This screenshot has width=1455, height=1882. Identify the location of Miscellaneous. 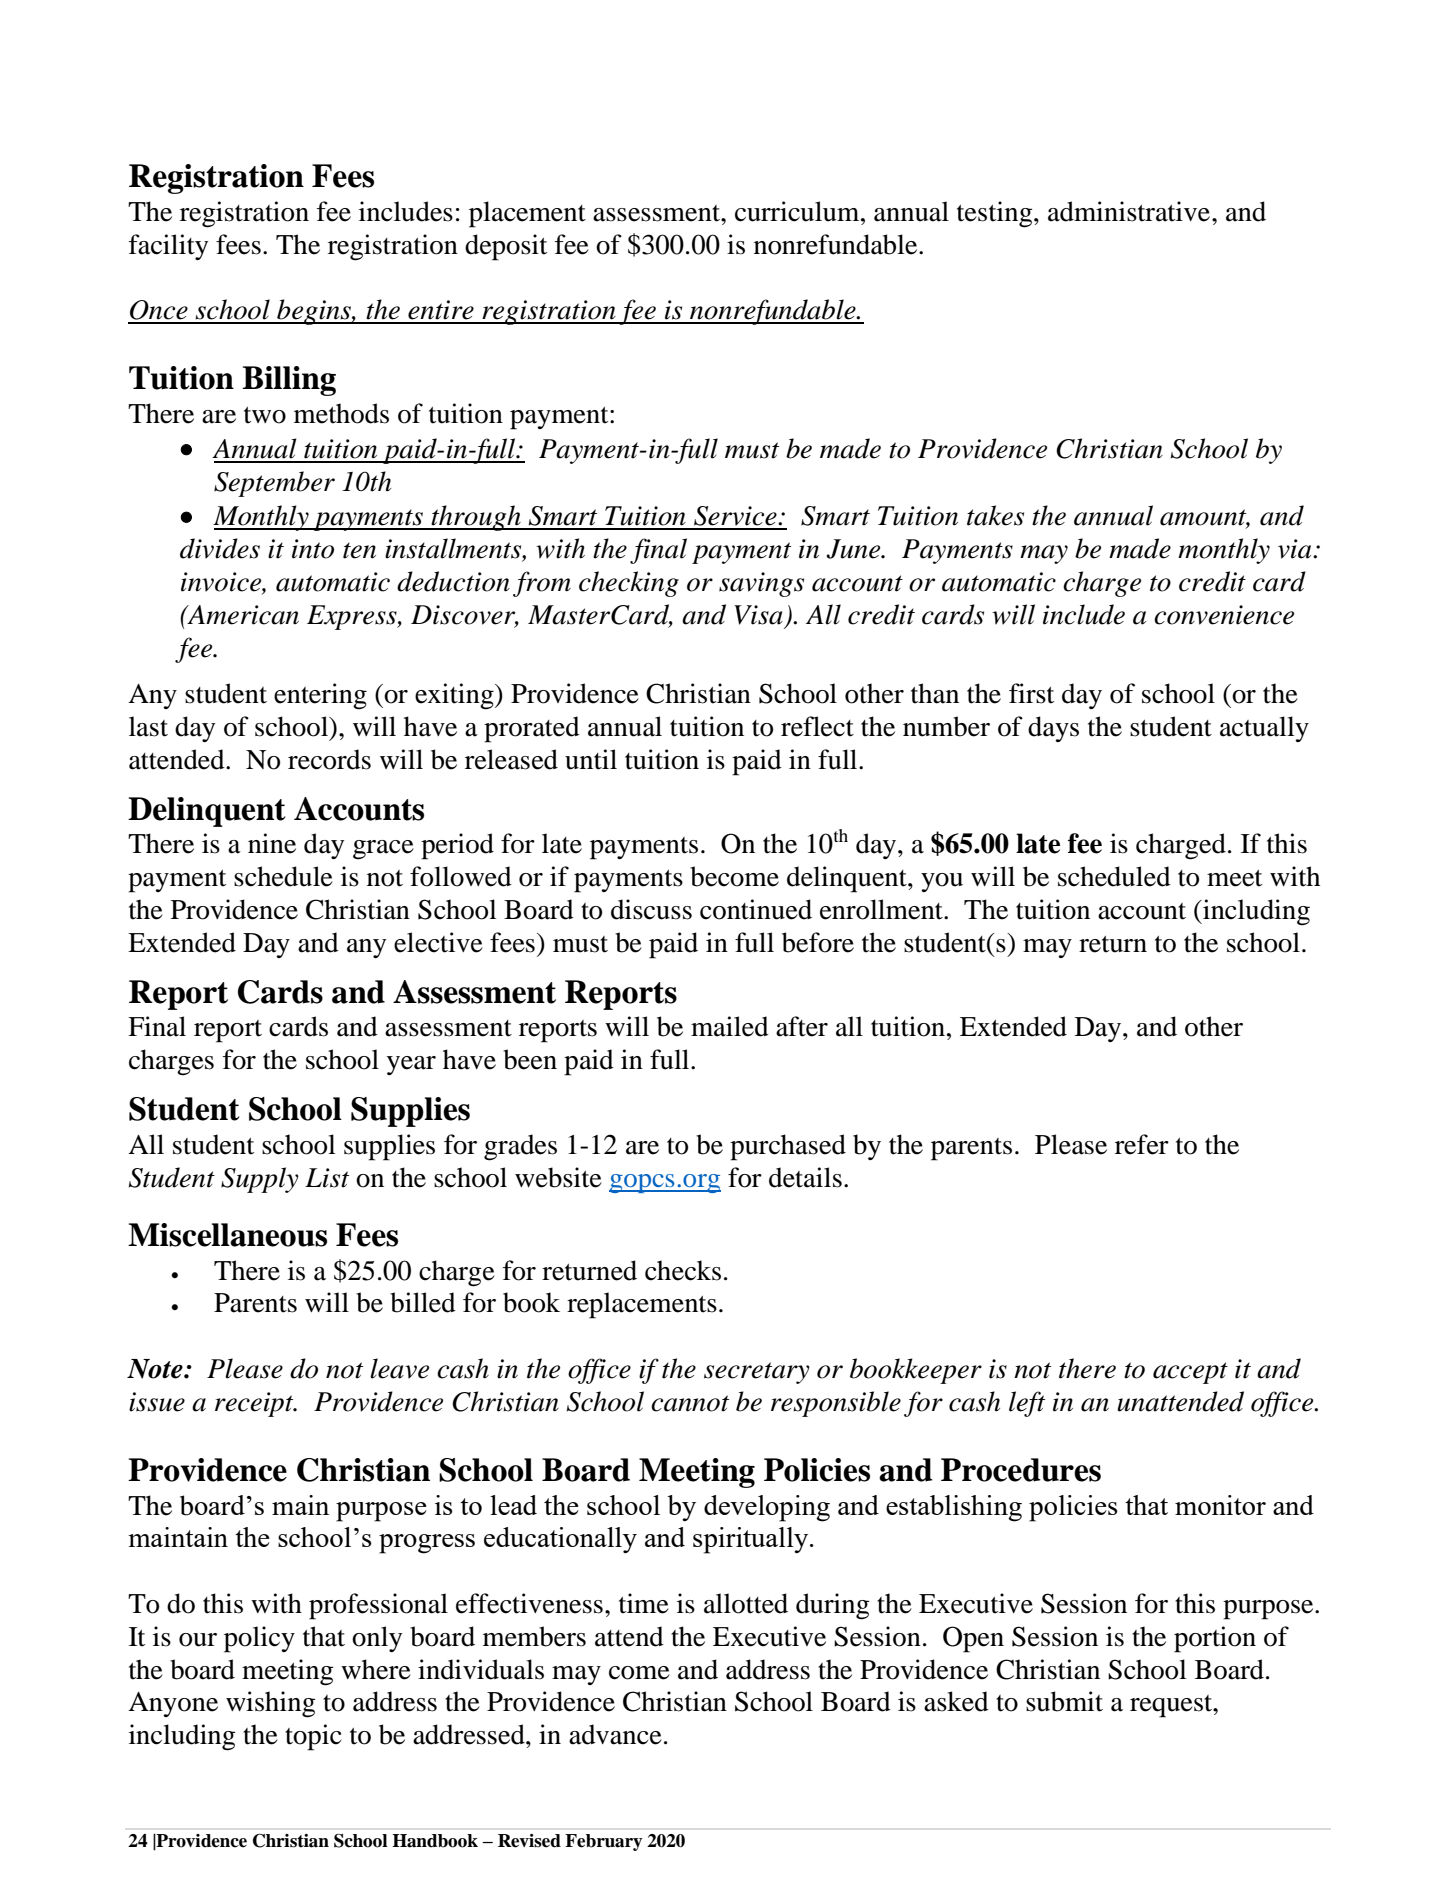
(227, 1235).
